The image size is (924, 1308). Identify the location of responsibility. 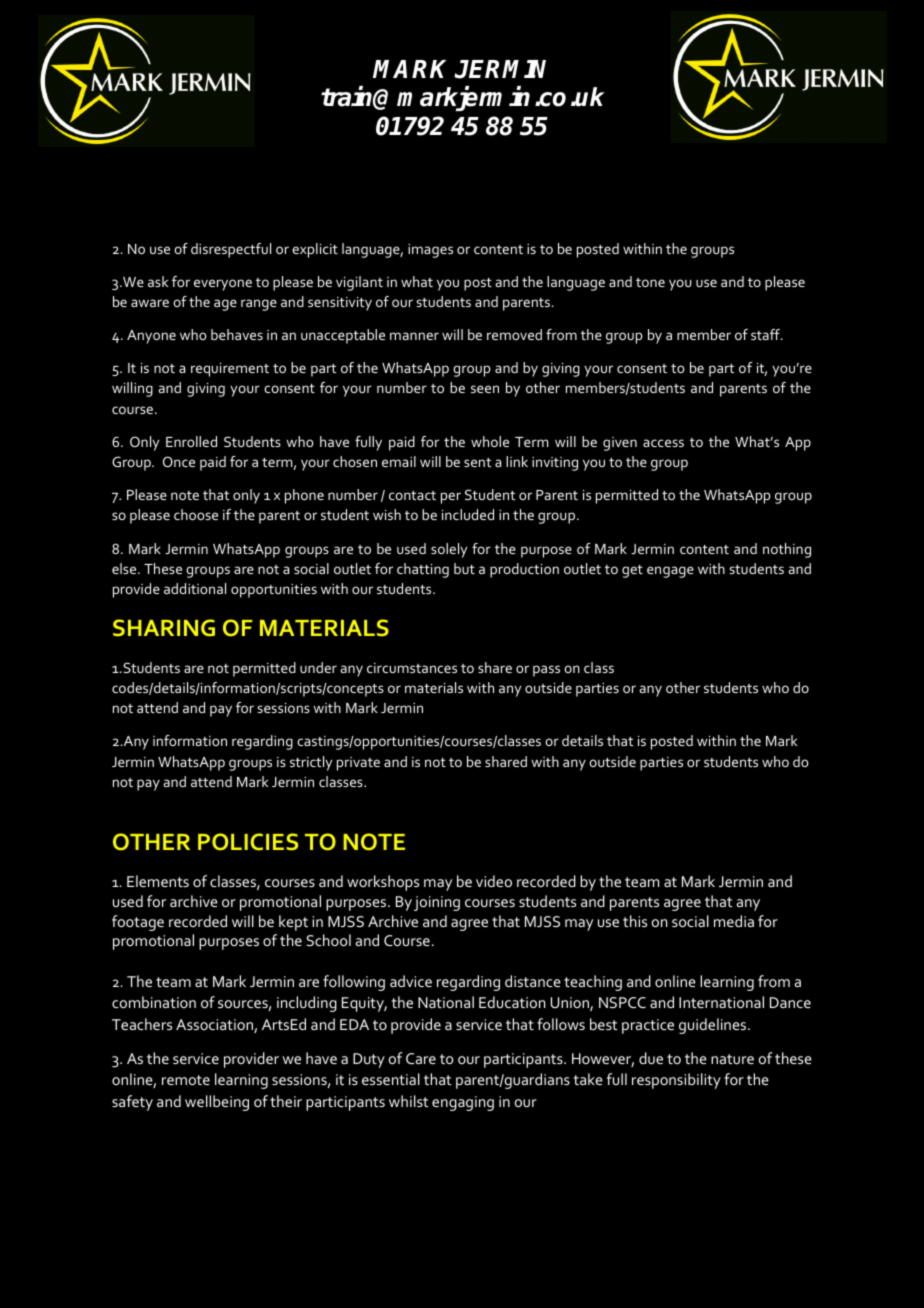
(676, 1081).
